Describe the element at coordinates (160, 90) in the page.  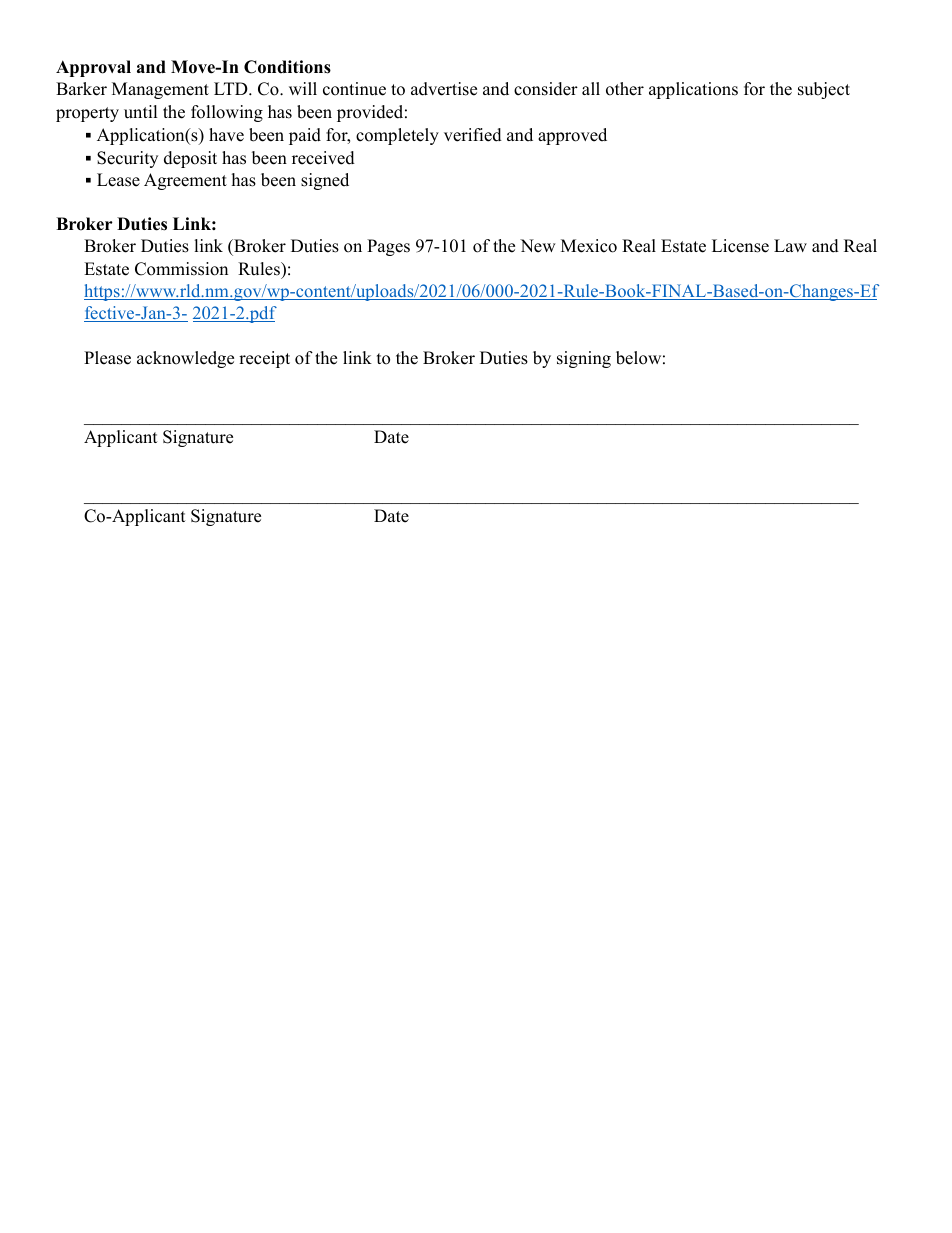
I see `Management` at that location.
